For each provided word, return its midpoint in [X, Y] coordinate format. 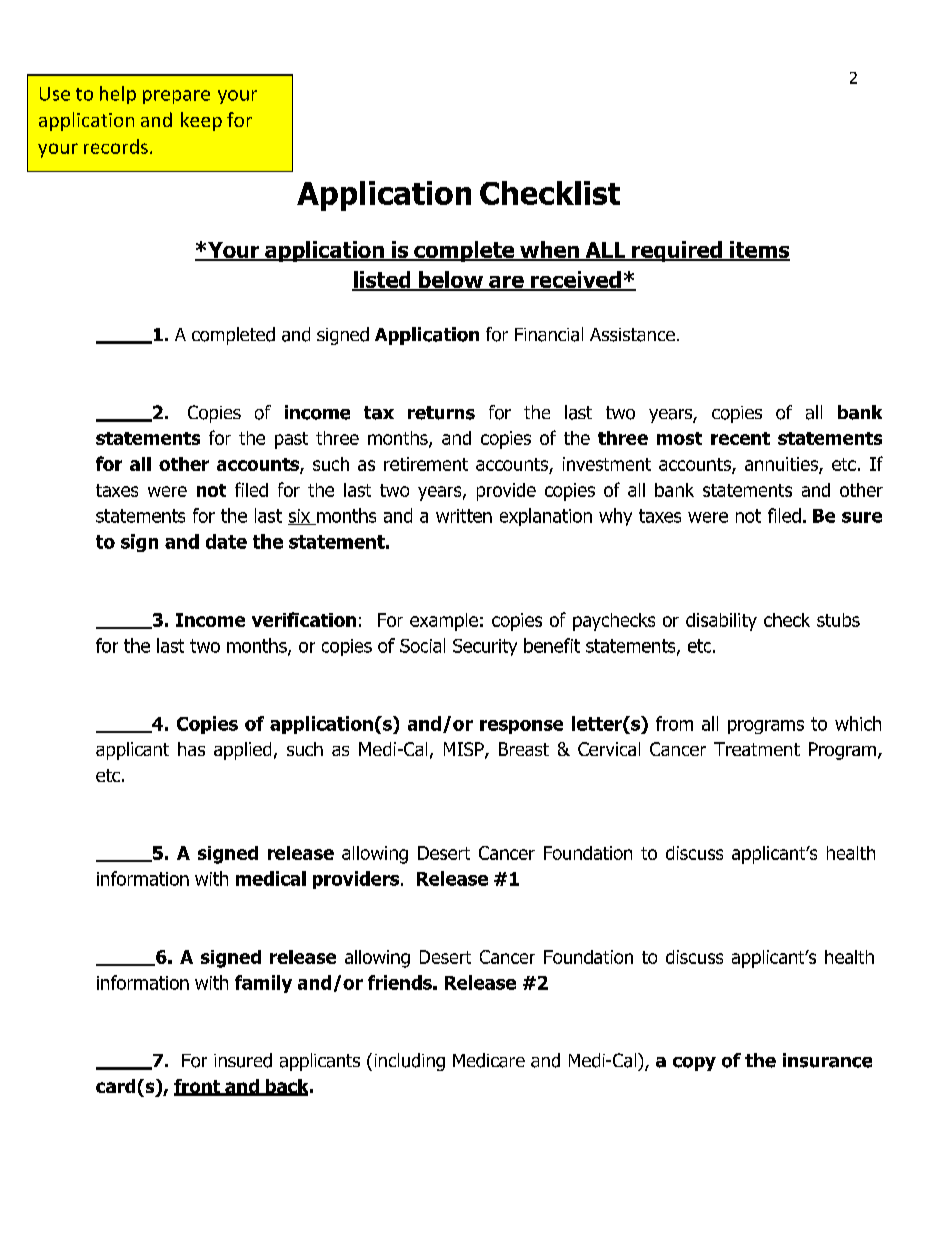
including [410, 1062]
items [759, 251]
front [198, 1087]
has [191, 749]
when [549, 251]
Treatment [757, 749]
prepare [176, 97]
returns [441, 413]
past [291, 440]
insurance [827, 1060]
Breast [524, 749]
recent [740, 438]
